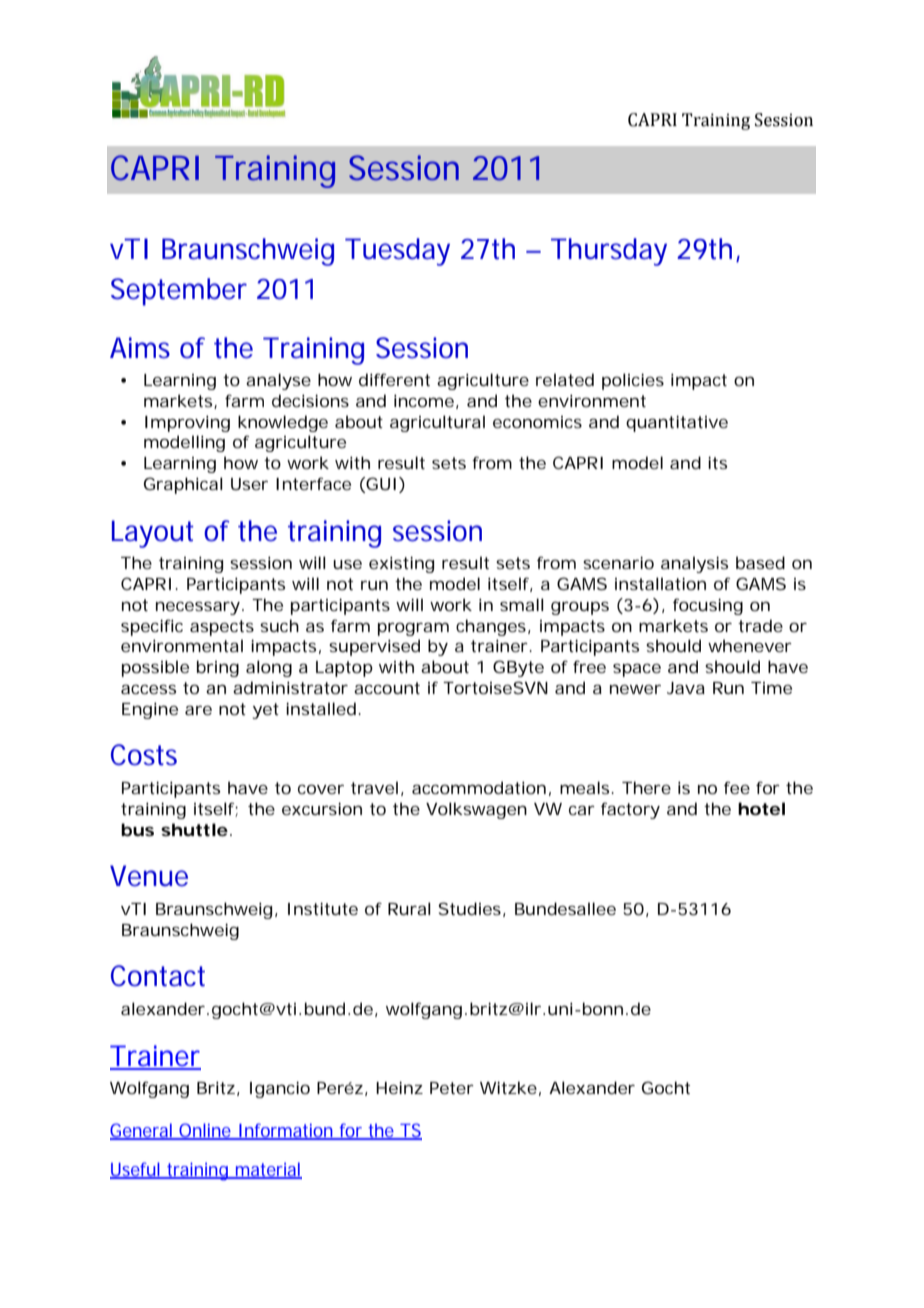  What do you see at coordinates (268, 1170) in the page?
I see `material` at bounding box center [268, 1170].
